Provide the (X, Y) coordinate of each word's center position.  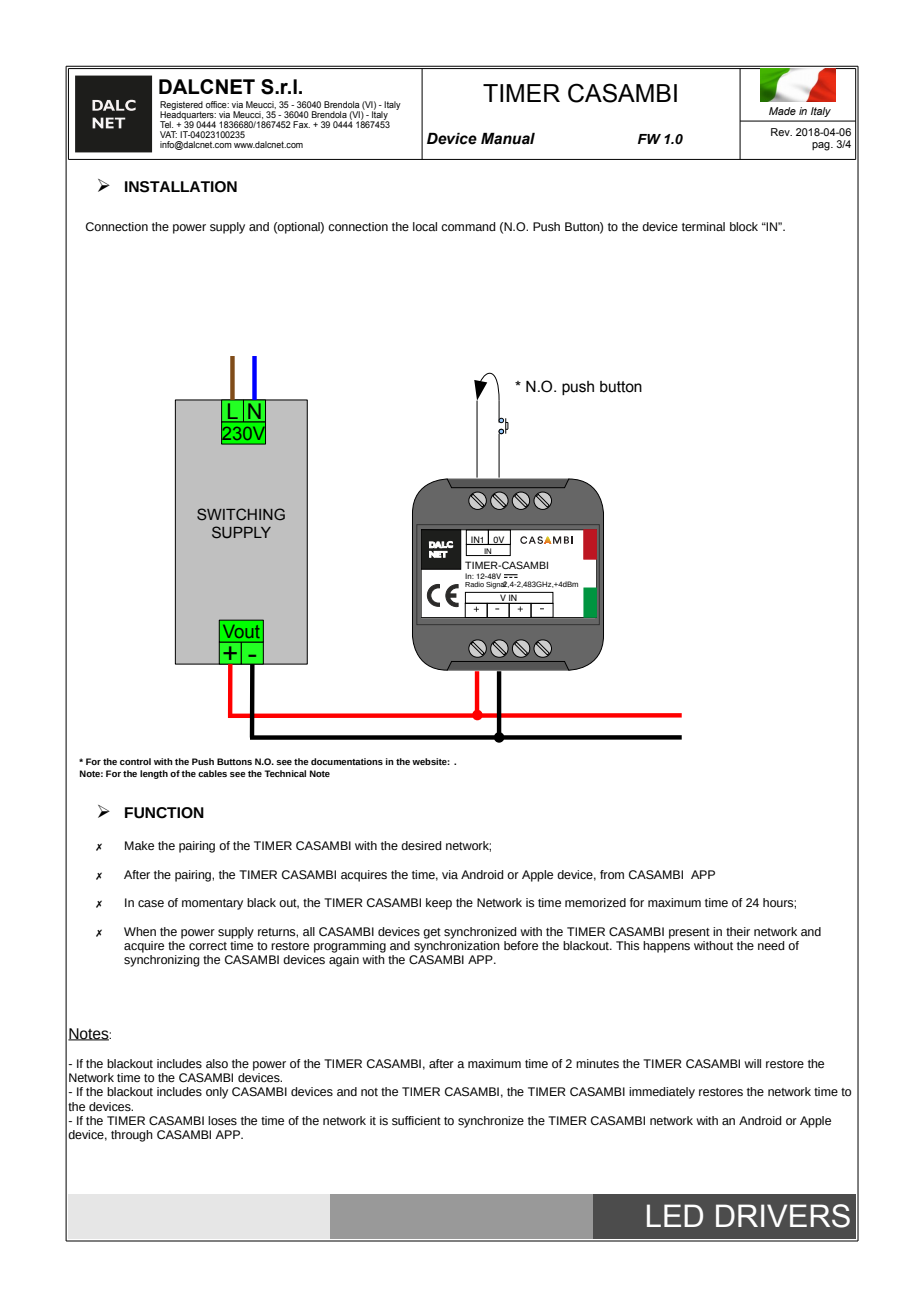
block (744, 226)
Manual (508, 139)
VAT (168, 134)
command (468, 226)
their (738, 931)
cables (212, 773)
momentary (212, 904)
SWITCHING (241, 514)
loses (222, 1120)
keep (439, 904)
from (612, 874)
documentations (347, 761)
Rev (781, 132)
